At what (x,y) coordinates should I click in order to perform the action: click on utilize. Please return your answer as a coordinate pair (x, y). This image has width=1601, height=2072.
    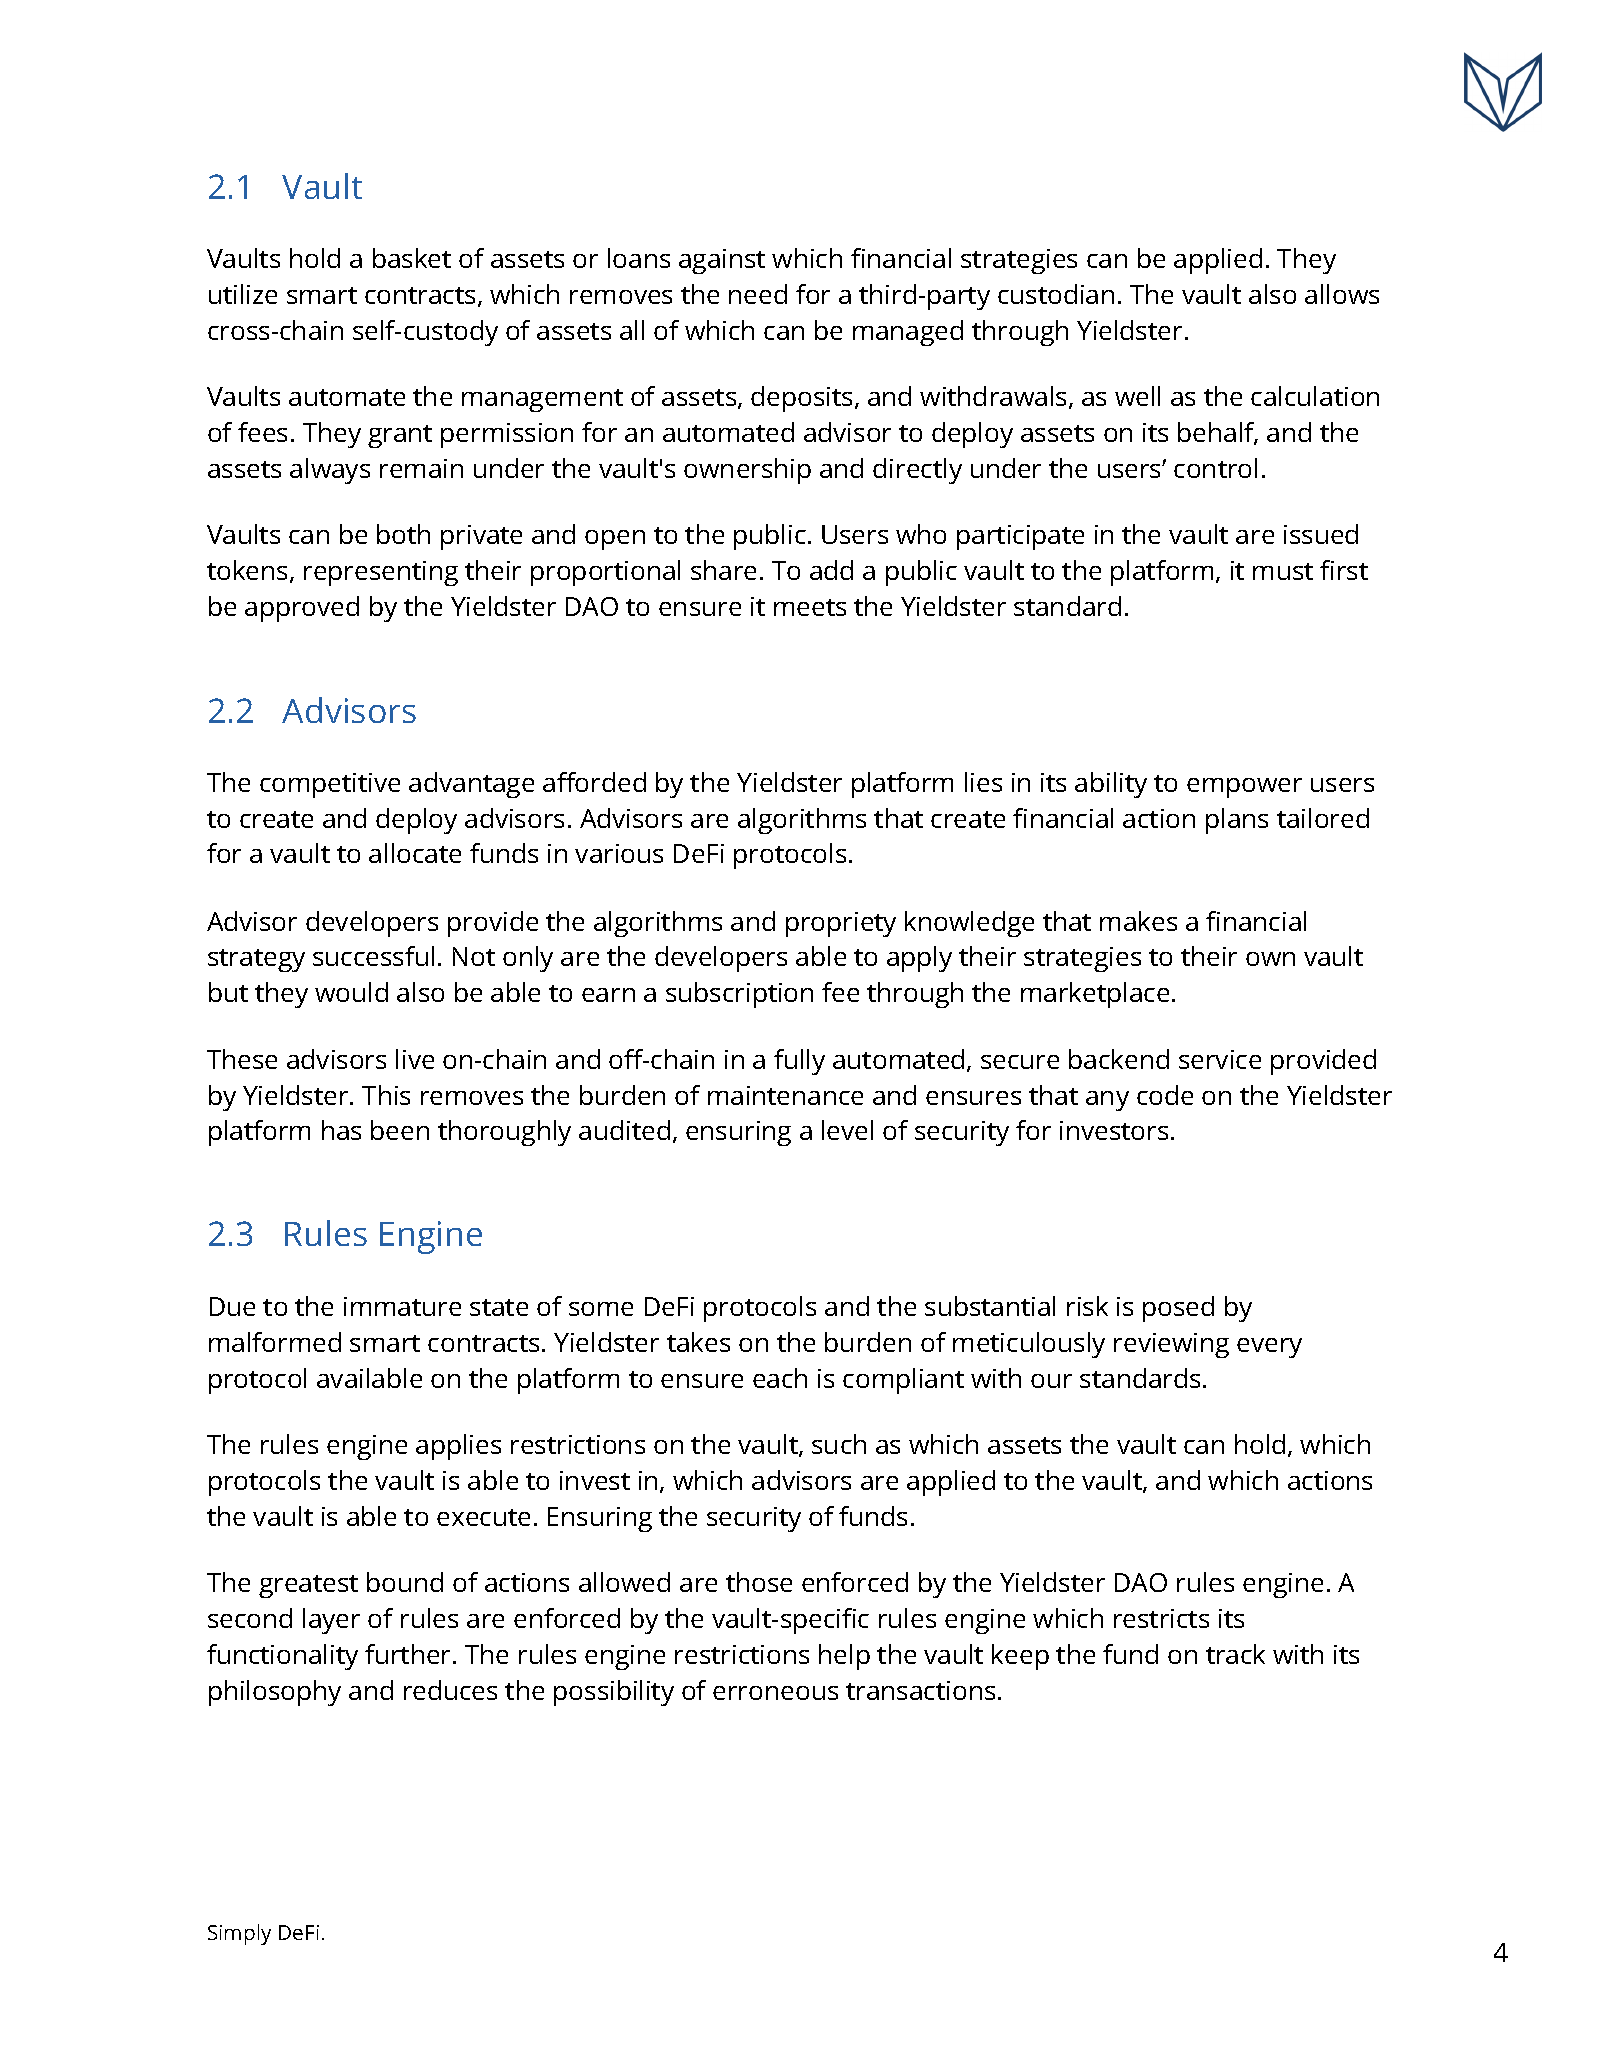
    Looking at the image, I should click on (243, 294).
